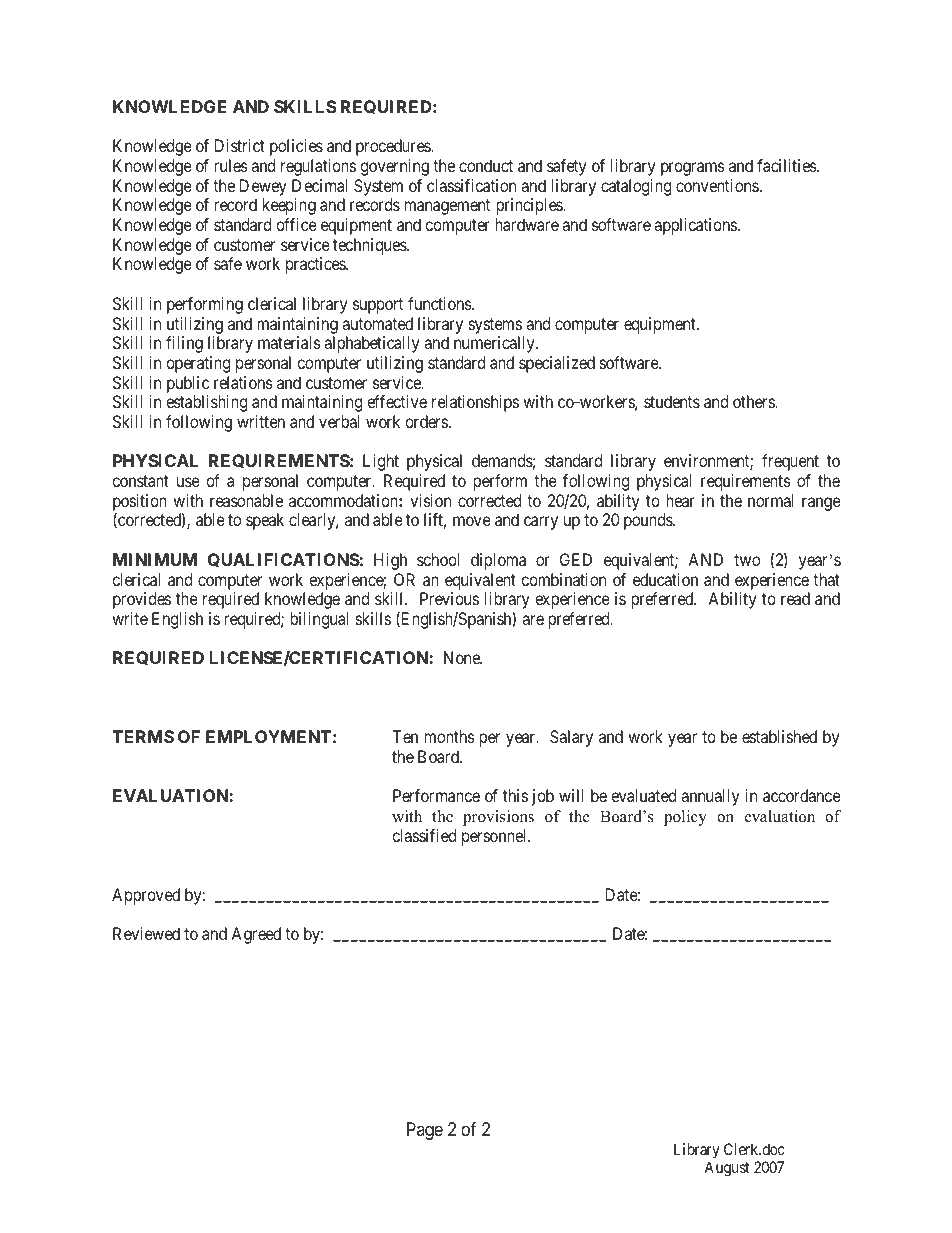  Describe the element at coordinates (463, 657) in the page. I see `None` at that location.
